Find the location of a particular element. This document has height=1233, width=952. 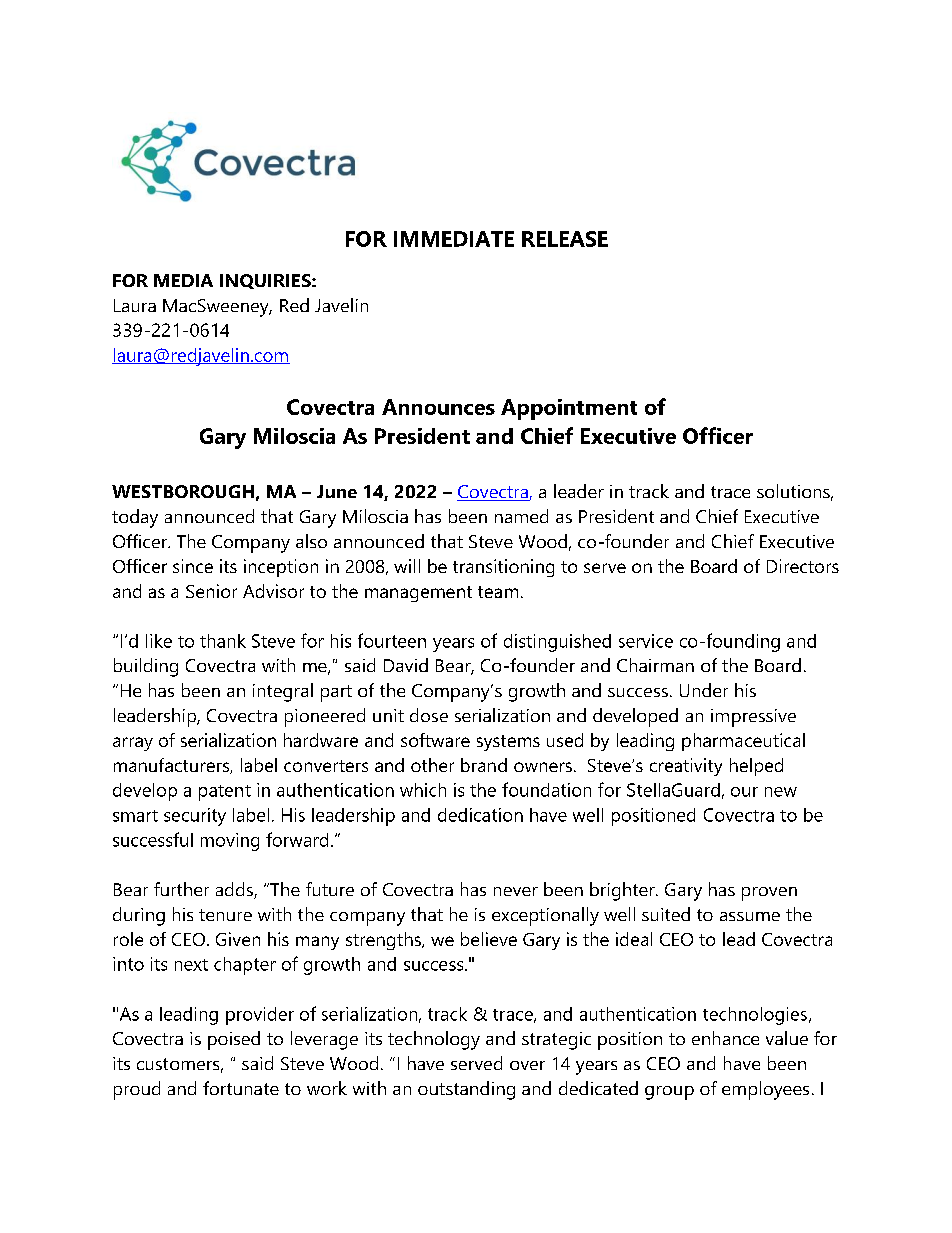

enhance is located at coordinates (725, 1038).
